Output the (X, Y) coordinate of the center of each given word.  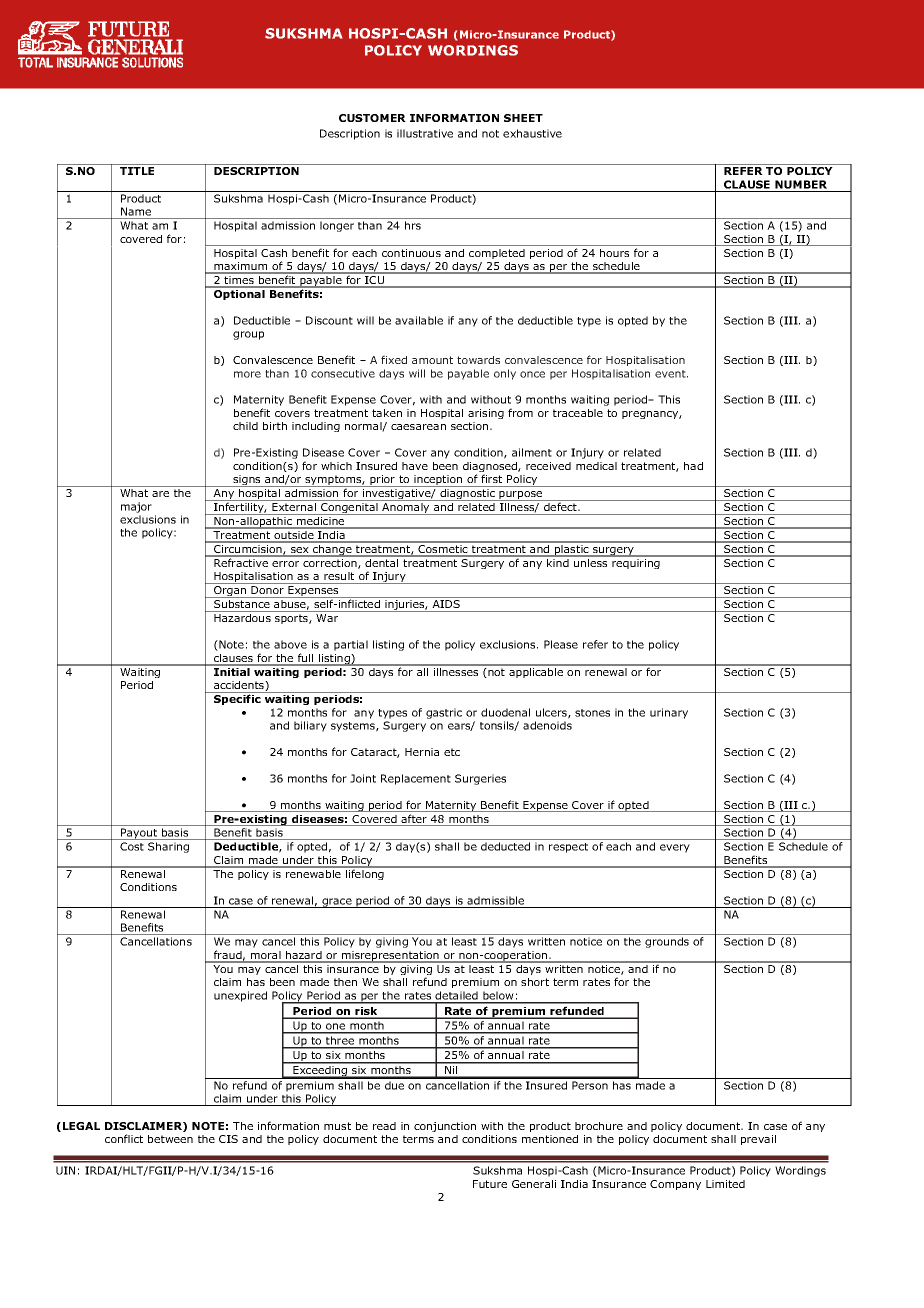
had (693, 466)
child (245, 426)
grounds (667, 942)
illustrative (425, 133)
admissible (495, 900)
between (170, 1139)
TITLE (137, 171)
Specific (237, 699)
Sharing (168, 847)
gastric (444, 713)
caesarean (418, 427)
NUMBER (801, 184)
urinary (669, 713)
